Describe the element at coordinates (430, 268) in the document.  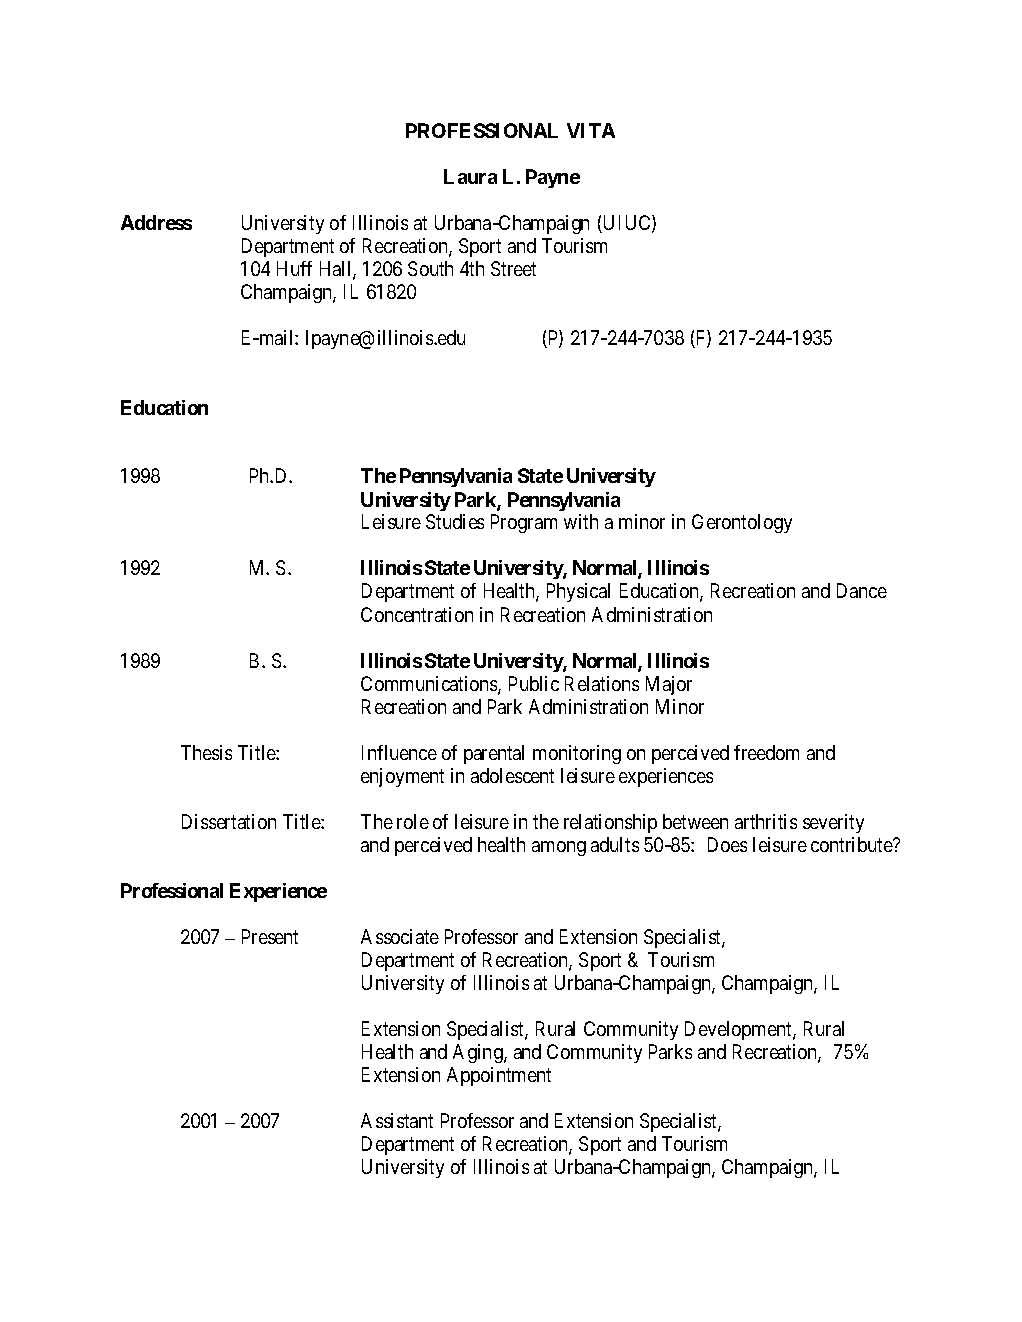
I see `South` at that location.
